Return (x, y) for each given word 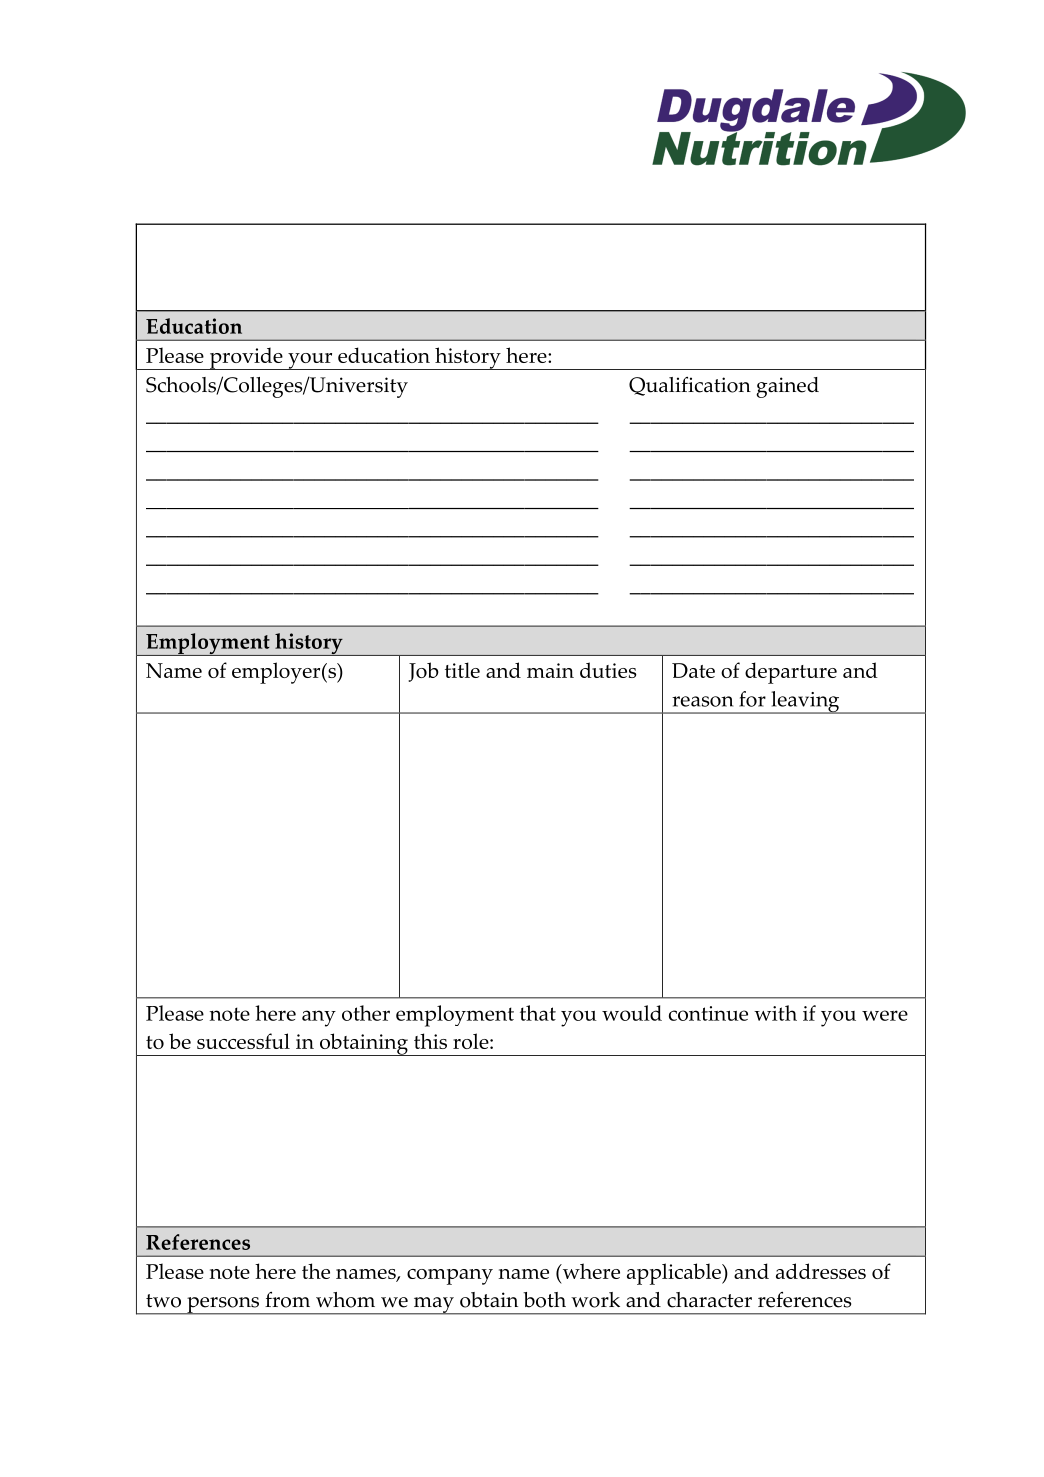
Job (423, 672)
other (366, 1013)
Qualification (690, 386)
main (550, 670)
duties (608, 670)
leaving (805, 702)
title (462, 670)
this (430, 1041)
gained (787, 387)
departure (791, 673)
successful (243, 1041)
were (885, 1015)
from (287, 1300)
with (775, 1013)
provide (246, 358)
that (538, 1013)
